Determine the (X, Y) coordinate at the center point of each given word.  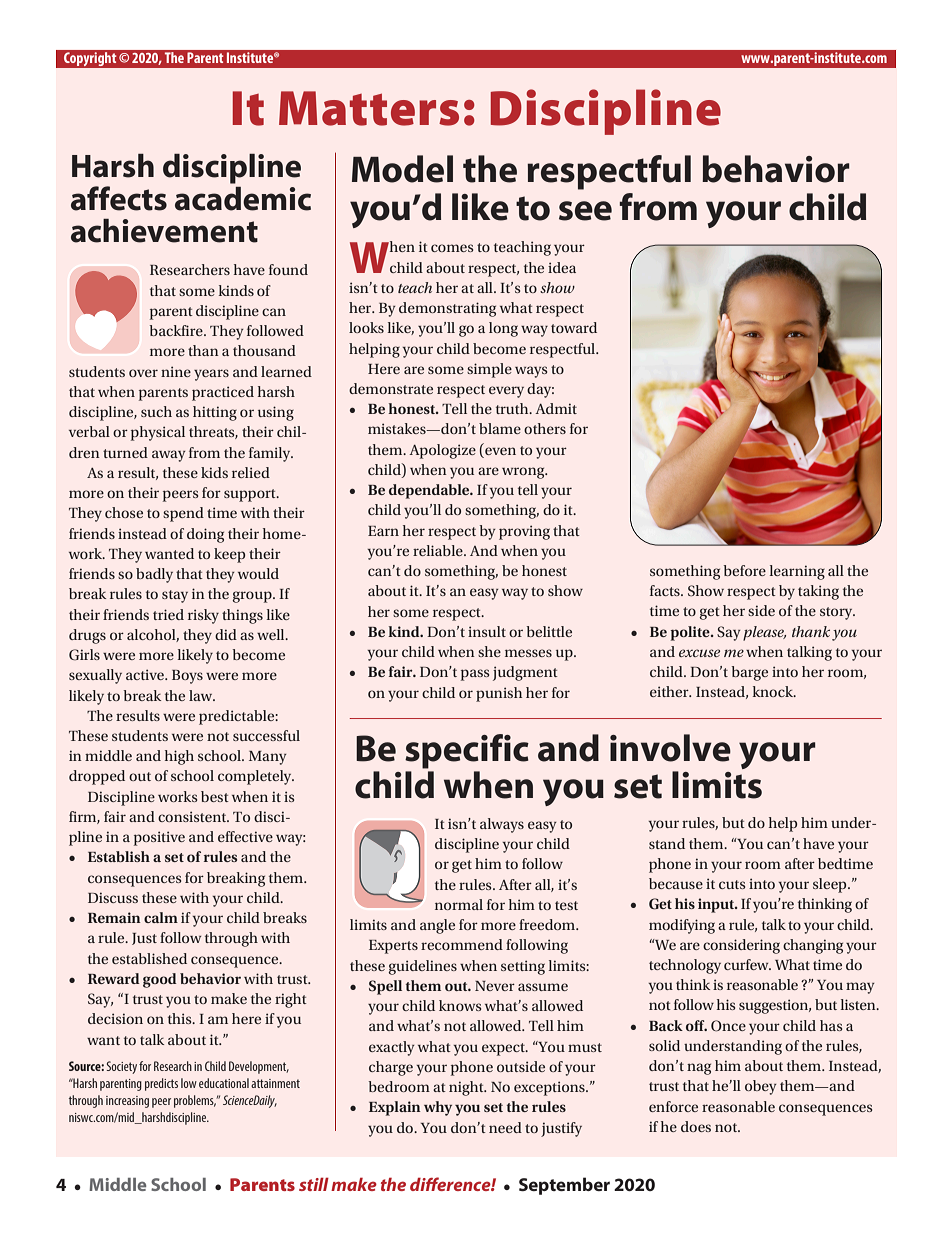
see (585, 211)
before (744, 570)
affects (119, 198)
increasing (127, 1102)
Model (402, 169)
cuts (732, 884)
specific (467, 751)
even (500, 451)
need (505, 1127)
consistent (193, 816)
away (169, 456)
